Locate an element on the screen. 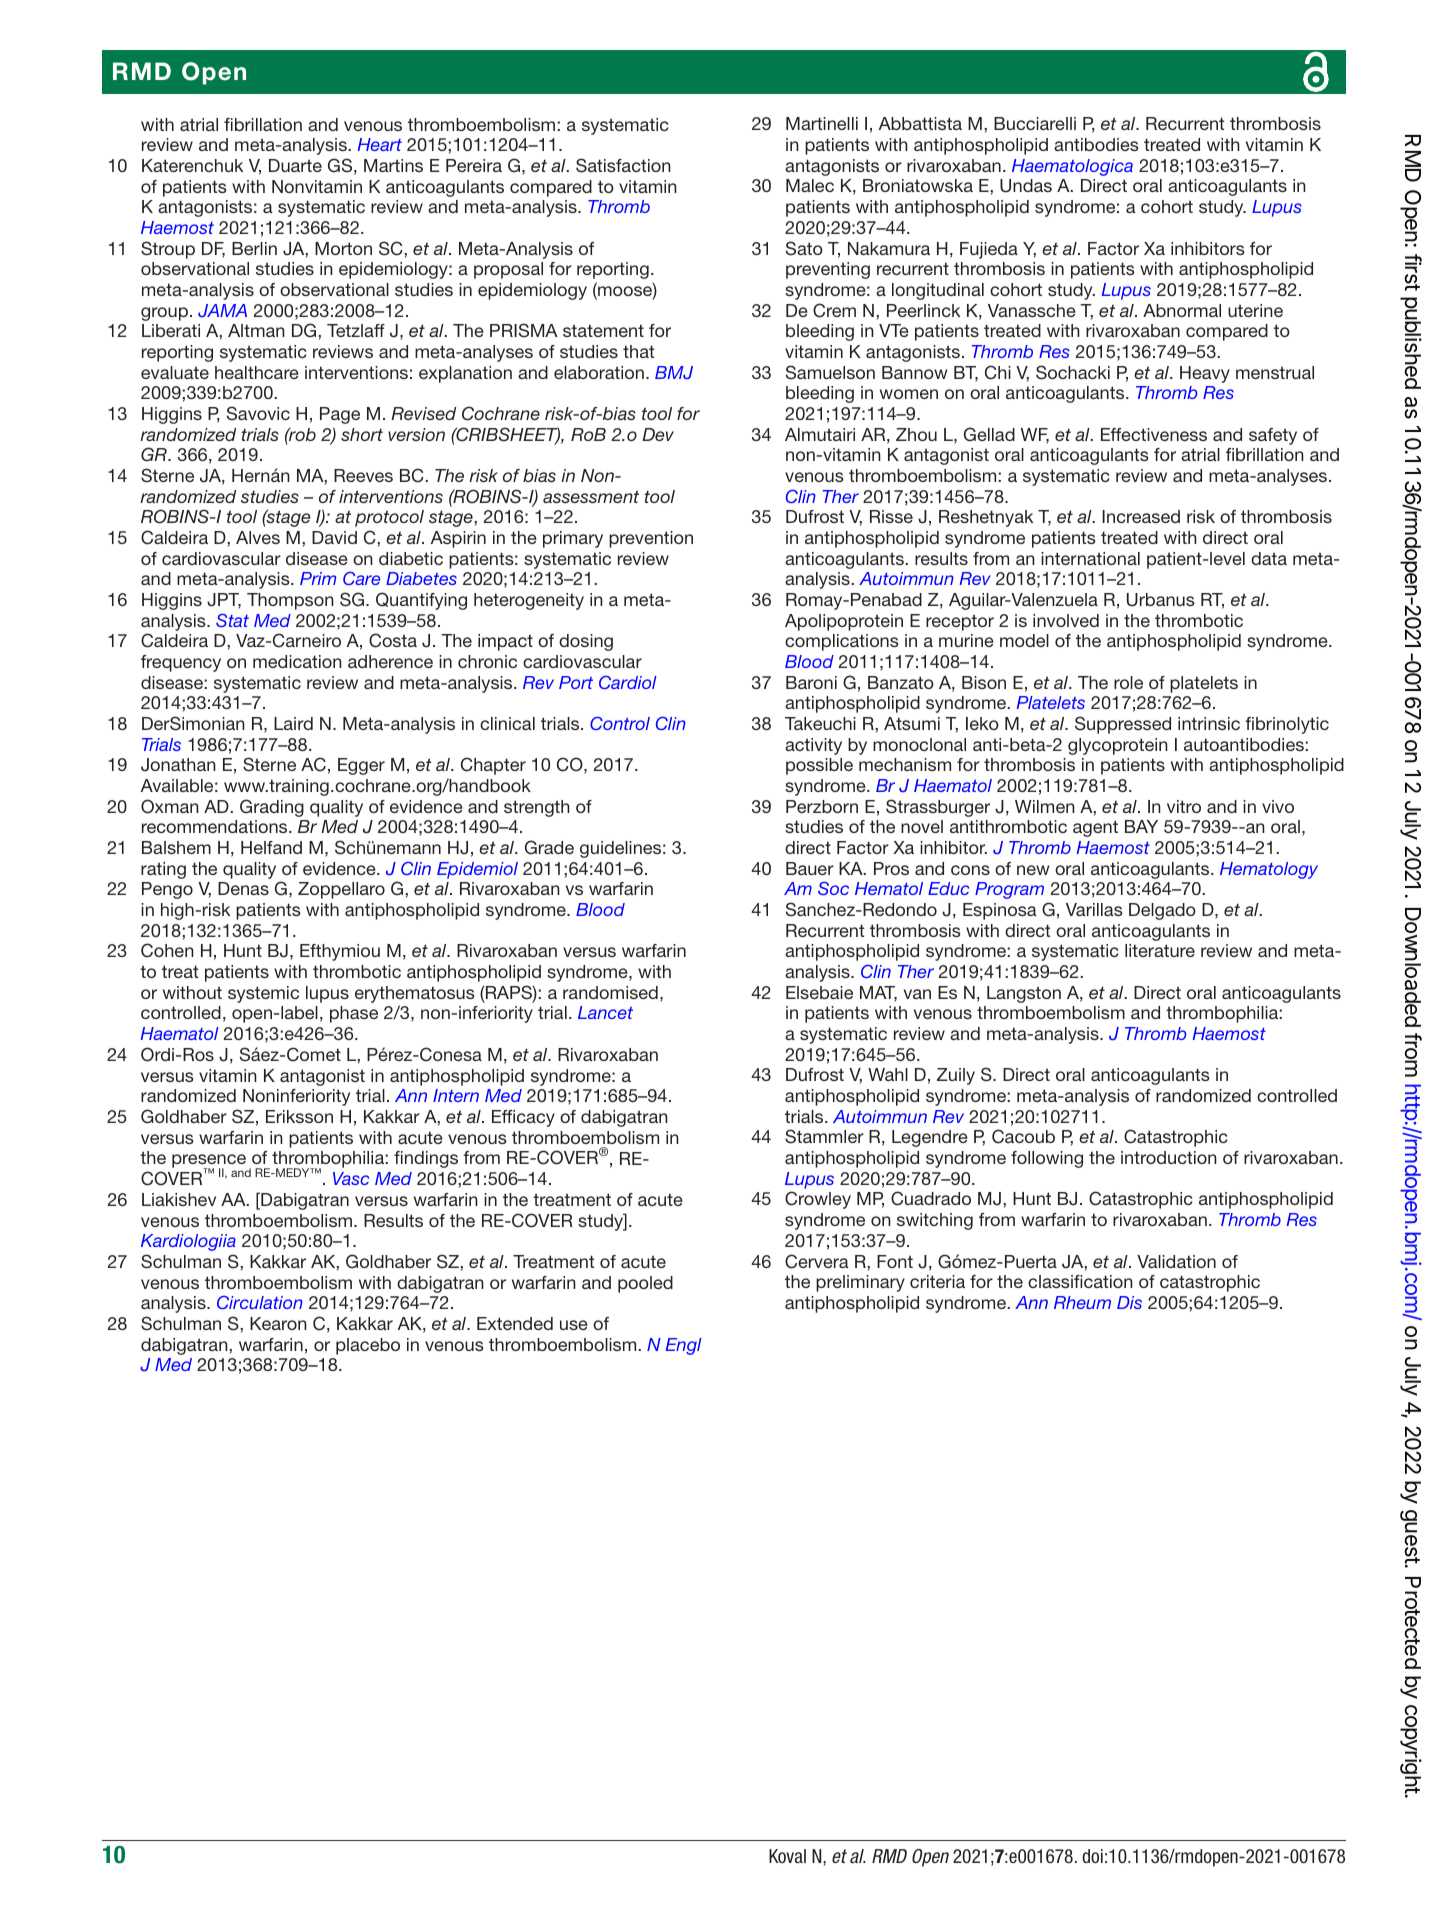 Image resolution: width=1448 pixels, height=1931 pixels. classification is located at coordinates (1080, 1281).
